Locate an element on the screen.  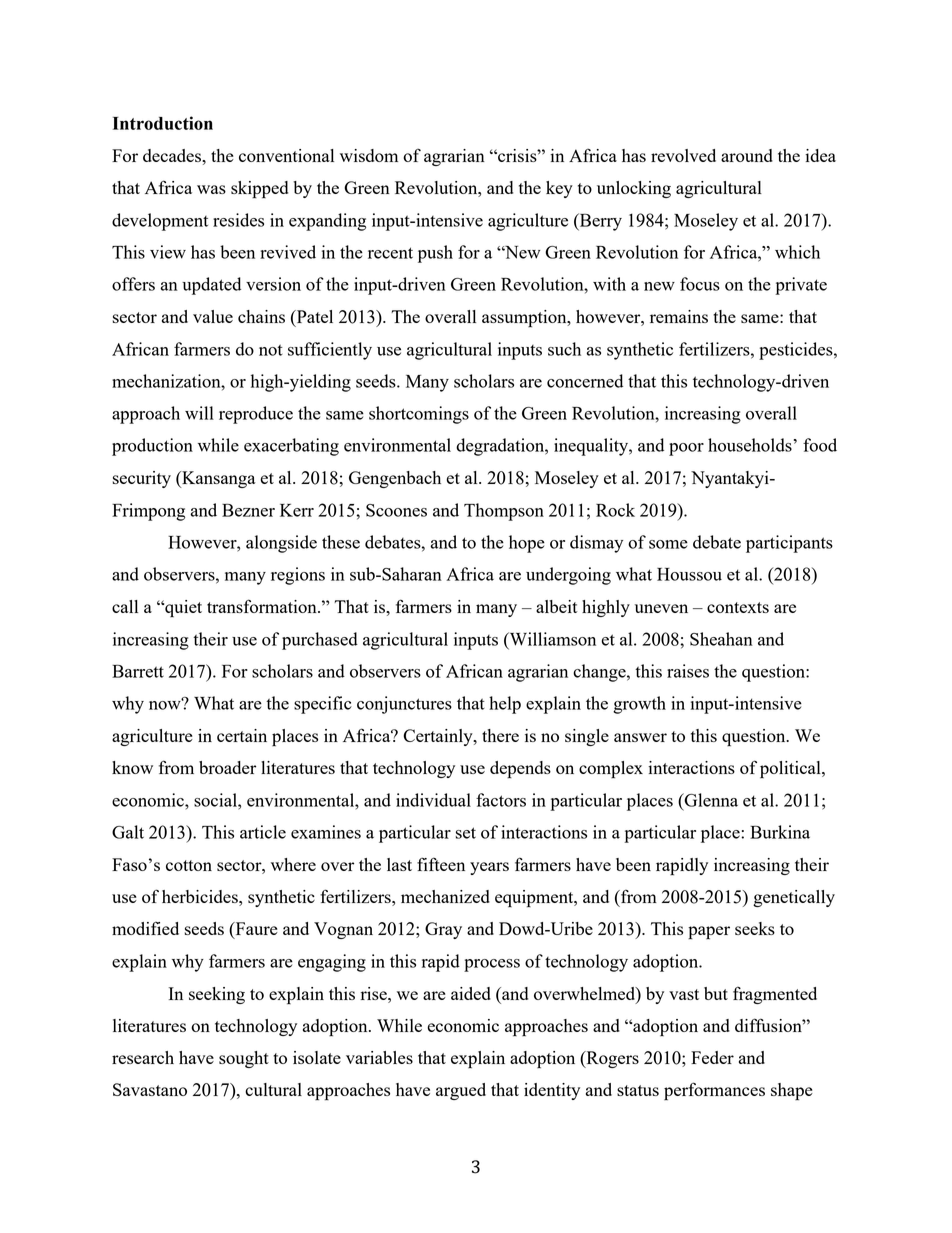
seeks is located at coordinates (755, 928).
